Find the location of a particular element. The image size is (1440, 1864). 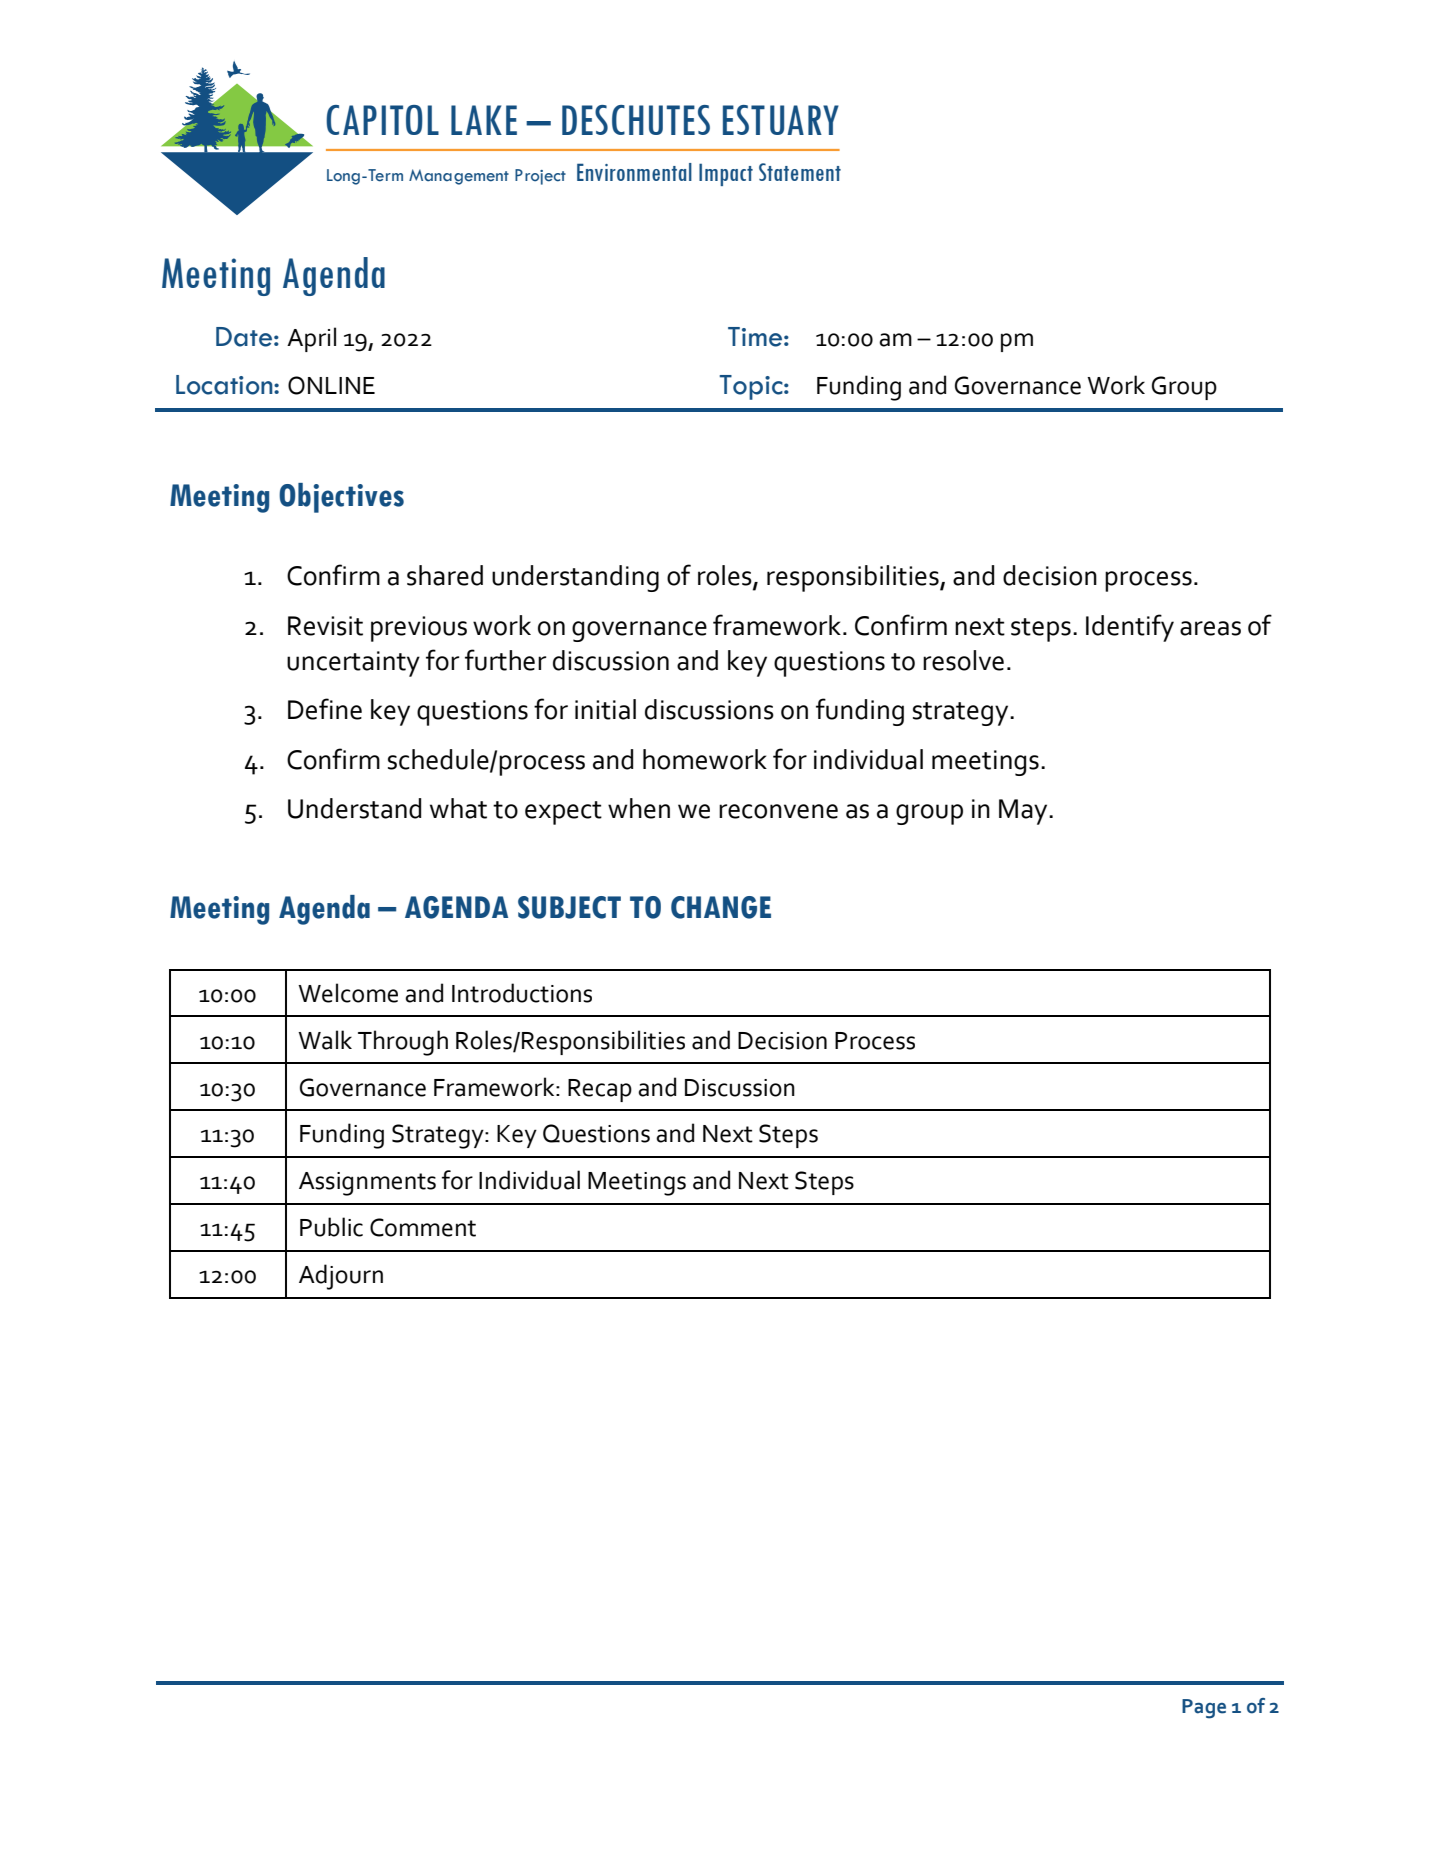

Welcome is located at coordinates (348, 993).
